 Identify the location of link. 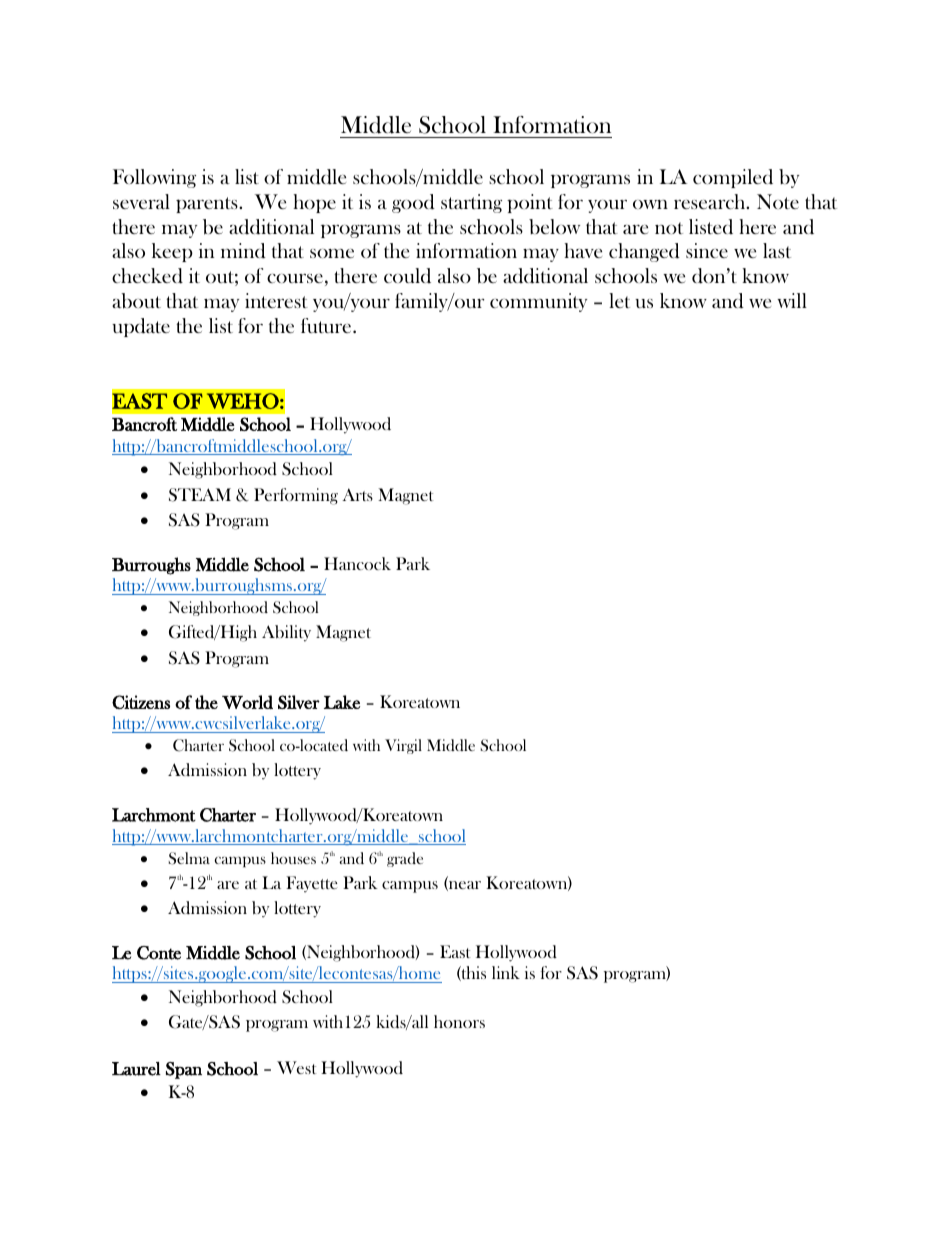
(506, 972).
